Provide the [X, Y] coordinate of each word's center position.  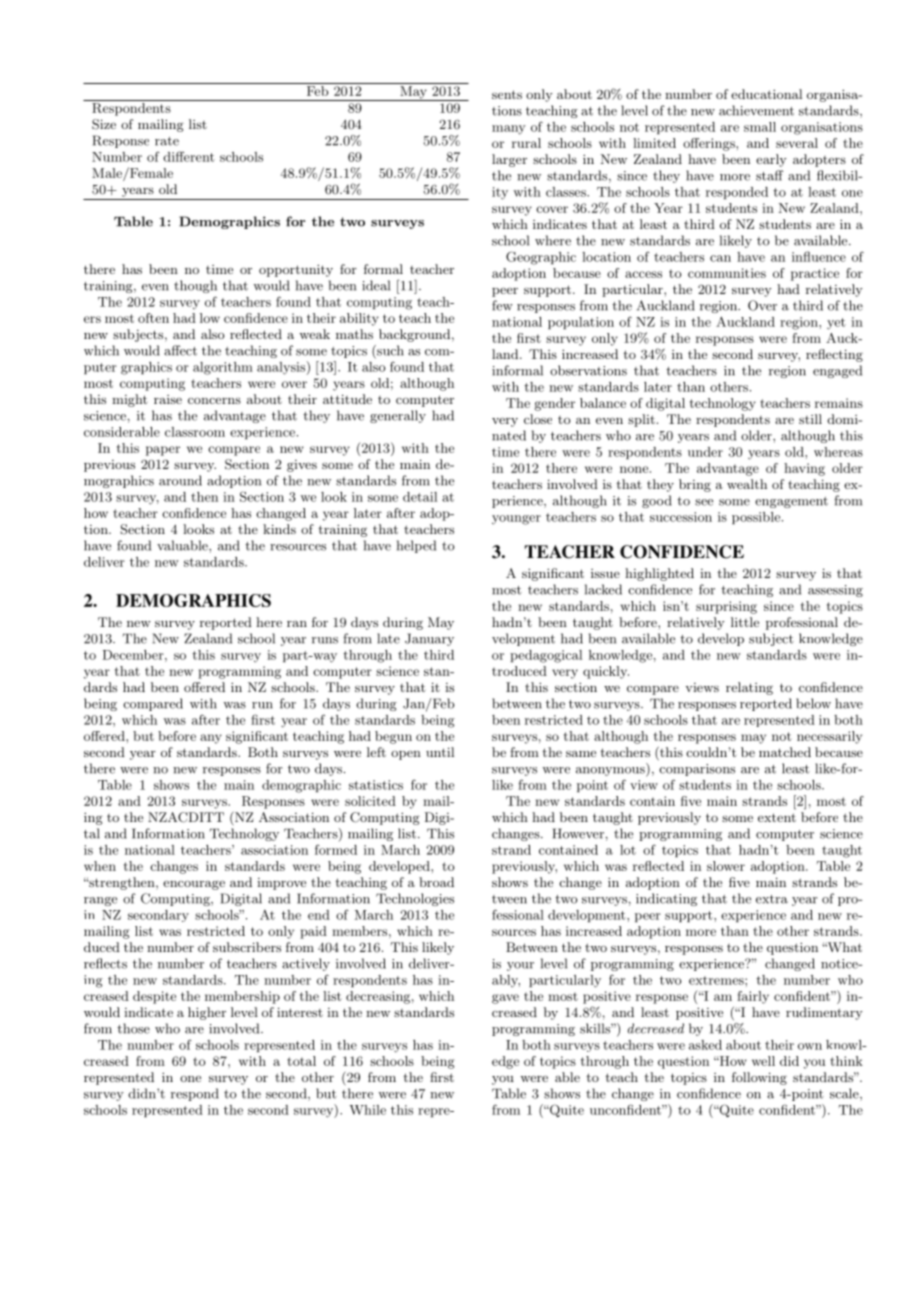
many [509, 130]
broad [436, 882]
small [760, 127]
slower [726, 866]
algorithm [223, 368]
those [133, 1028]
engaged [837, 371]
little [745, 622]
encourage [194, 885]
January [429, 639]
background [414, 335]
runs [325, 640]
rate [167, 141]
